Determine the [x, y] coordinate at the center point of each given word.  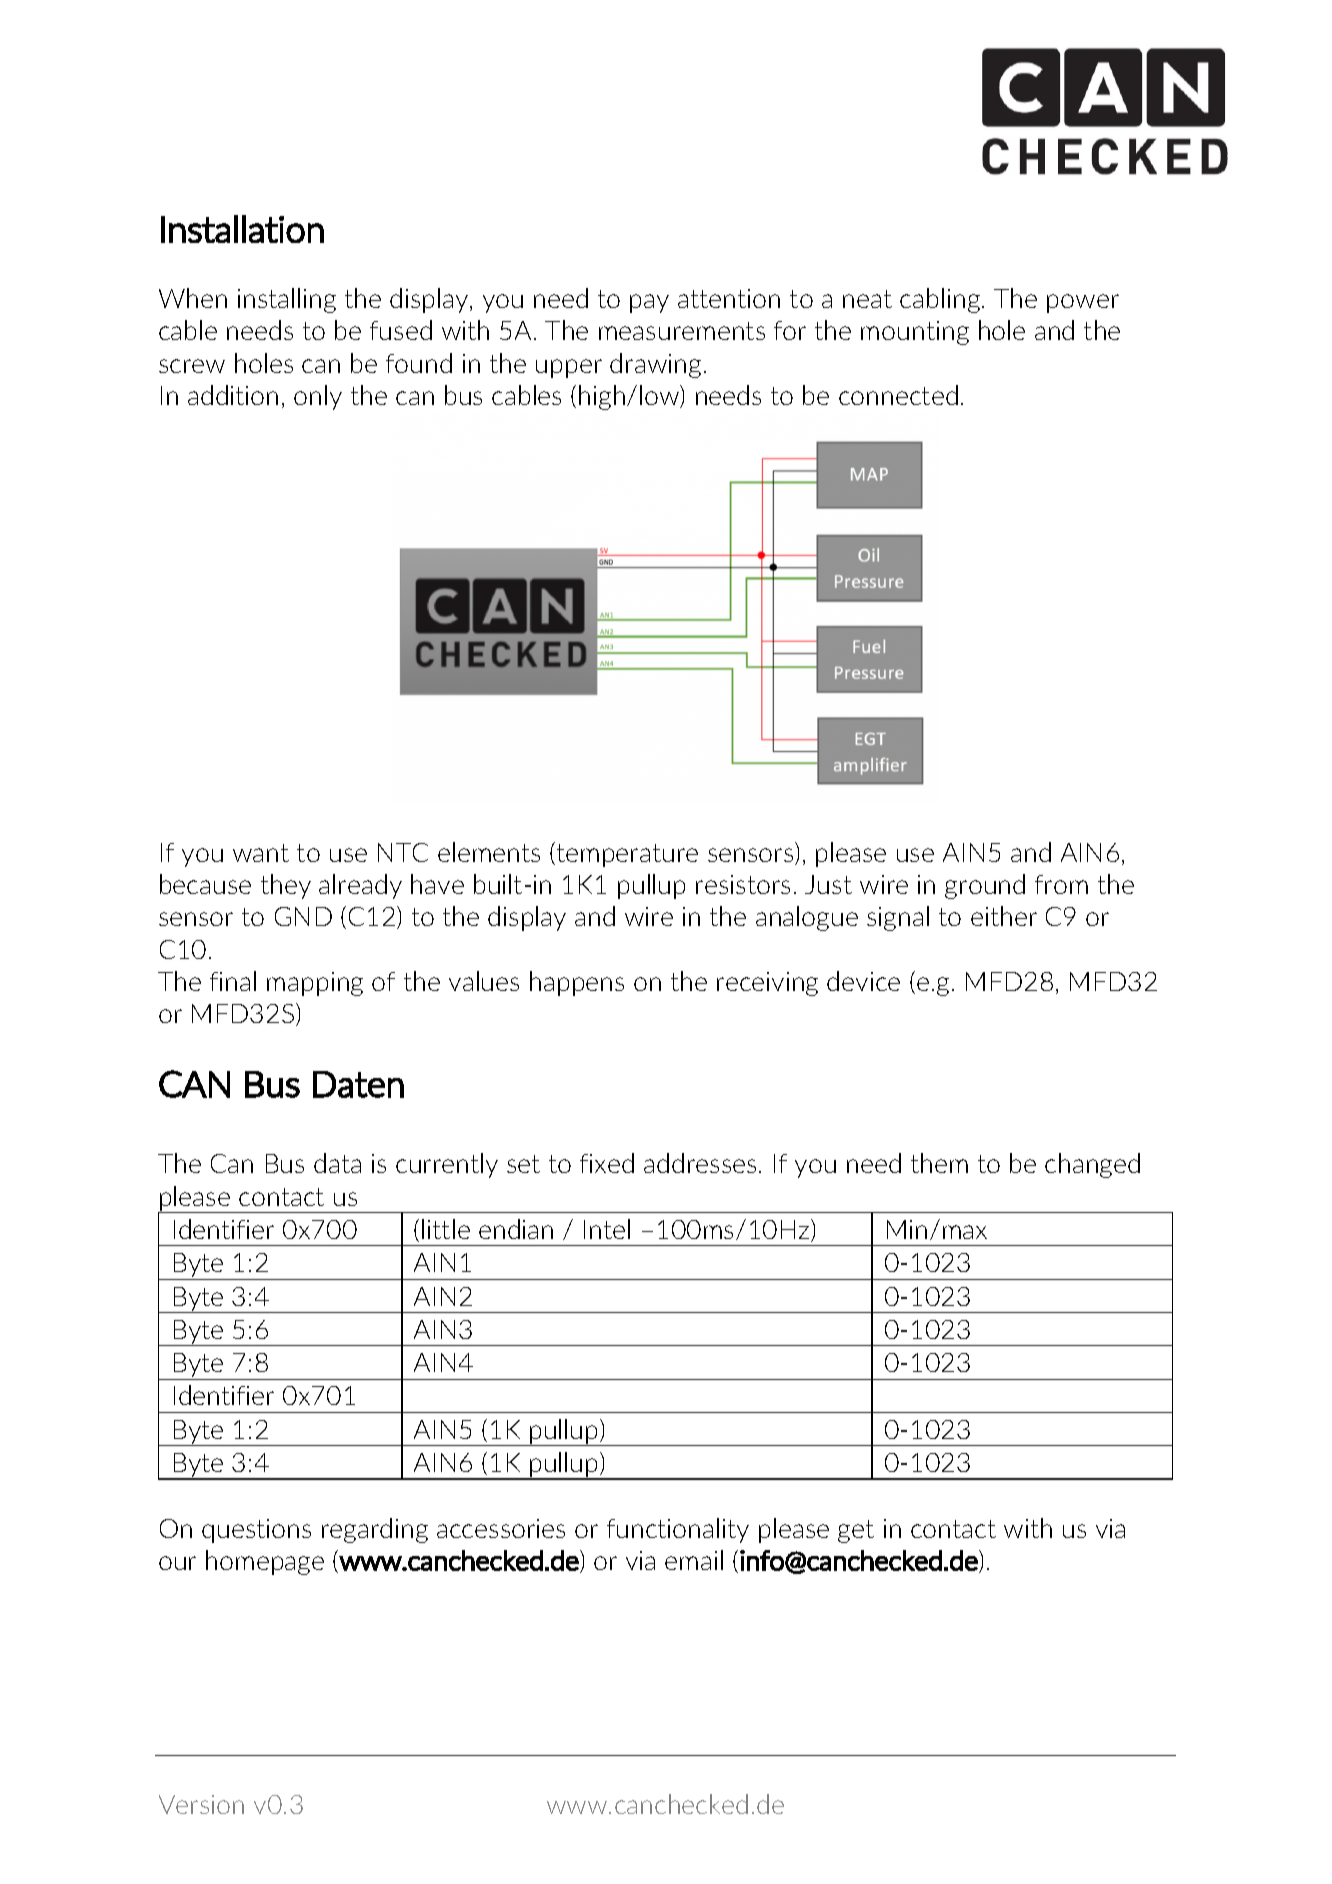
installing [287, 300]
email [694, 1560]
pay [649, 303]
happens [577, 983]
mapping [315, 984]
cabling [941, 300]
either [1004, 916]
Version [201, 1804]
